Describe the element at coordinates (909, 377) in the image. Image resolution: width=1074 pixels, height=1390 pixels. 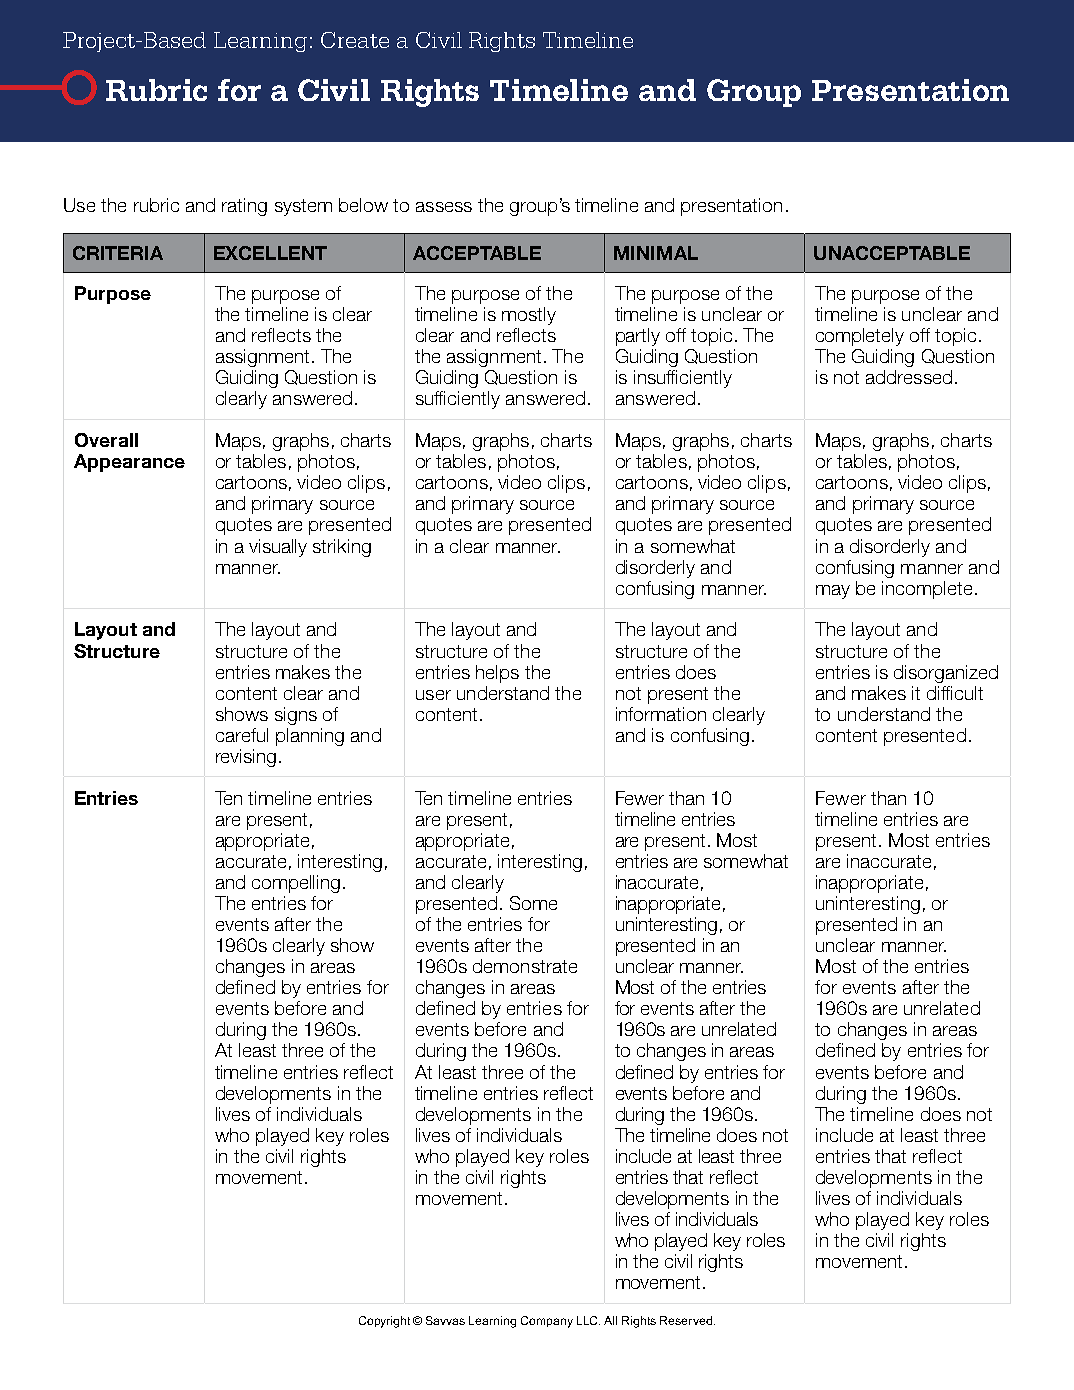
I see `addressed` at that location.
